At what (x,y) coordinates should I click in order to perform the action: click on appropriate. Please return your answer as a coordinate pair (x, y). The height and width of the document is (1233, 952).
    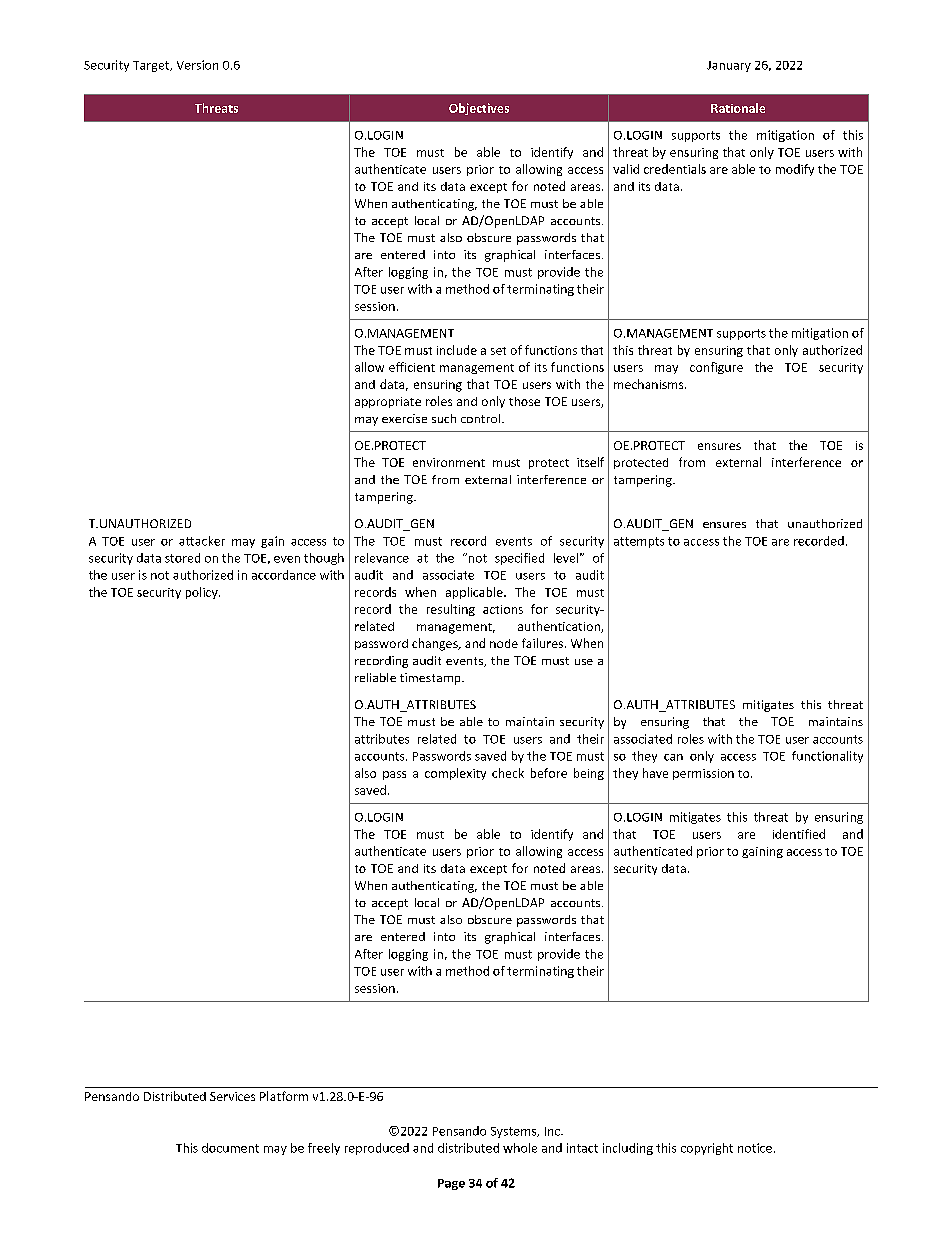
    Looking at the image, I should click on (388, 402).
